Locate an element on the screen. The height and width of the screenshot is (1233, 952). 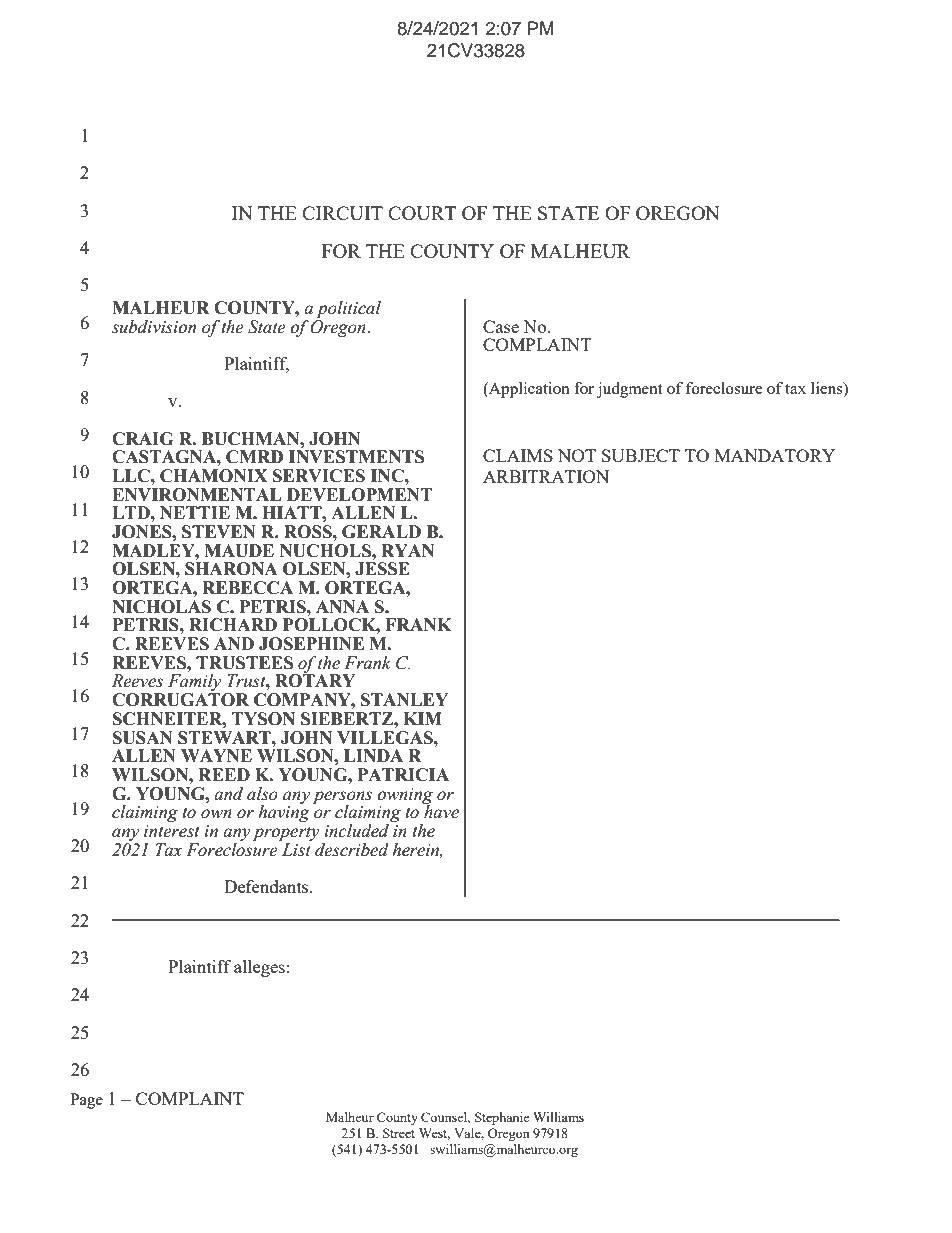
COURT is located at coordinates (422, 213).
